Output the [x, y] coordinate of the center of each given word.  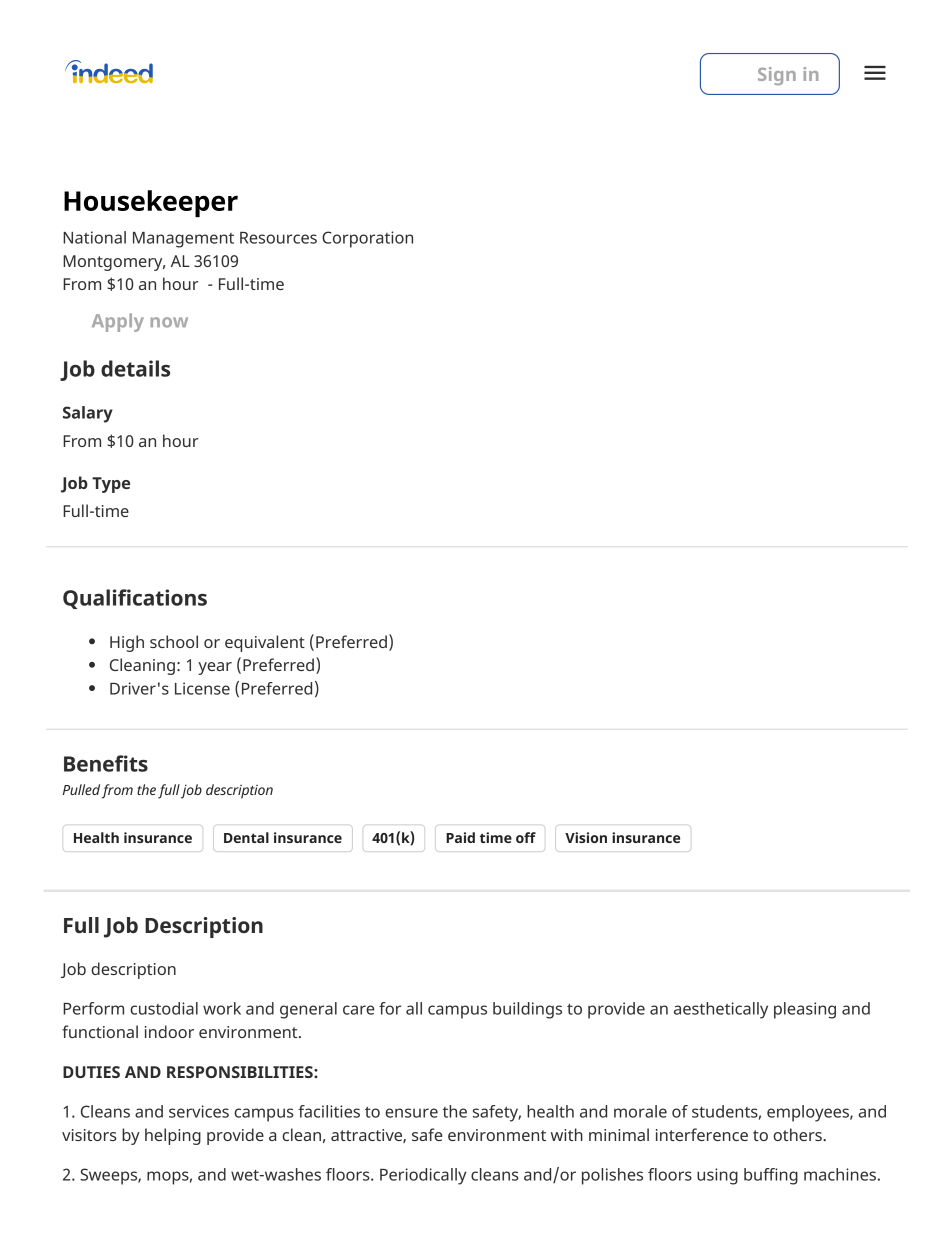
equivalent [265, 643]
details [135, 368]
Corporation [367, 239]
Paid [460, 837]
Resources [278, 238]
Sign [777, 76]
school [174, 641]
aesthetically [721, 1010]
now [169, 322]
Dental [246, 837]
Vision [586, 837]
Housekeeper [151, 203]
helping [173, 1136]
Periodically [423, 1176]
